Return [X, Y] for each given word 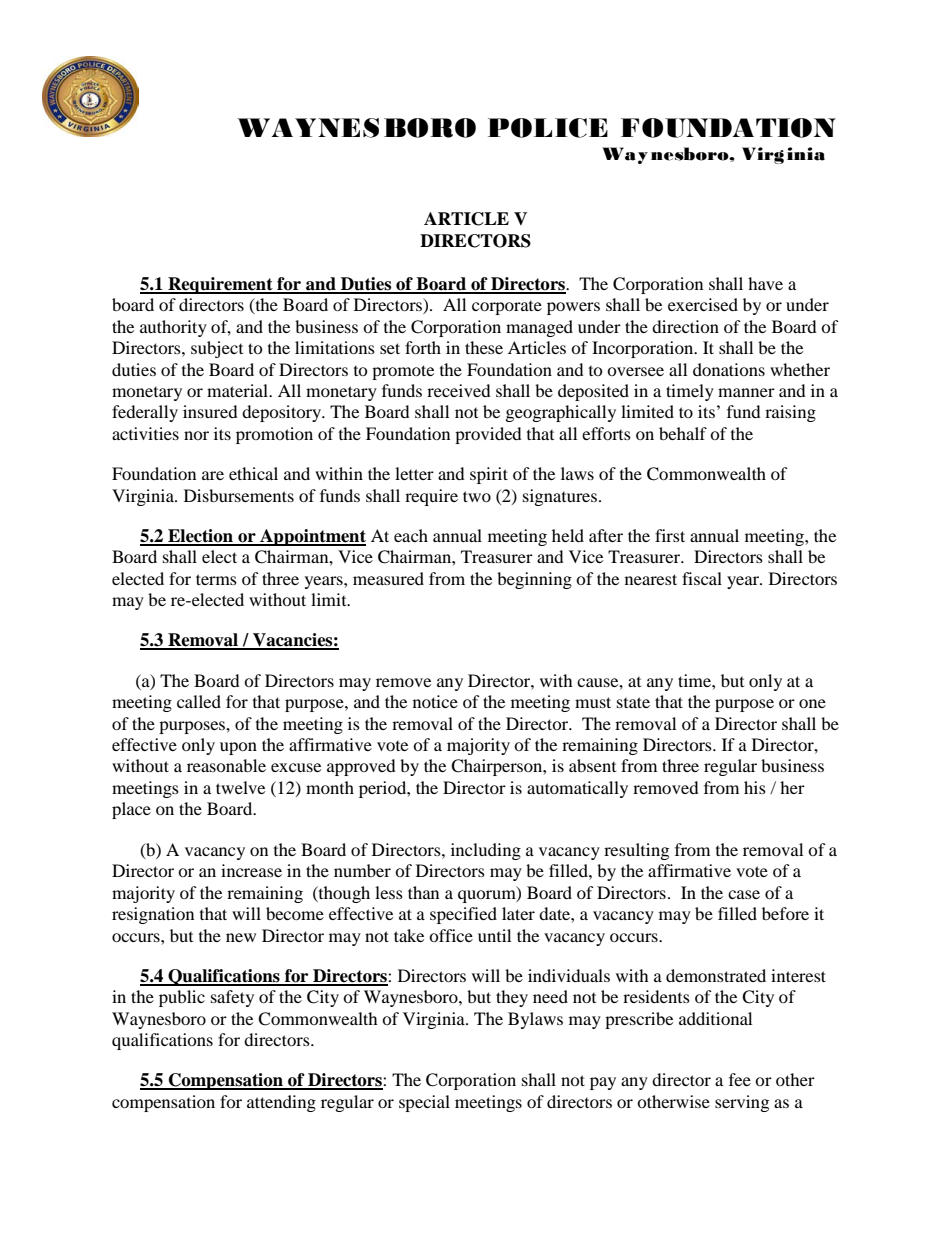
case [744, 894]
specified [463, 915]
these [484, 347]
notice [435, 701]
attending [281, 1103]
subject [217, 349]
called [199, 701]
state [633, 702]
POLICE [548, 128]
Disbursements [239, 495]
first [670, 535]
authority [173, 328]
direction [685, 326]
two [477, 496]
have [765, 283]
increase [251, 870]
